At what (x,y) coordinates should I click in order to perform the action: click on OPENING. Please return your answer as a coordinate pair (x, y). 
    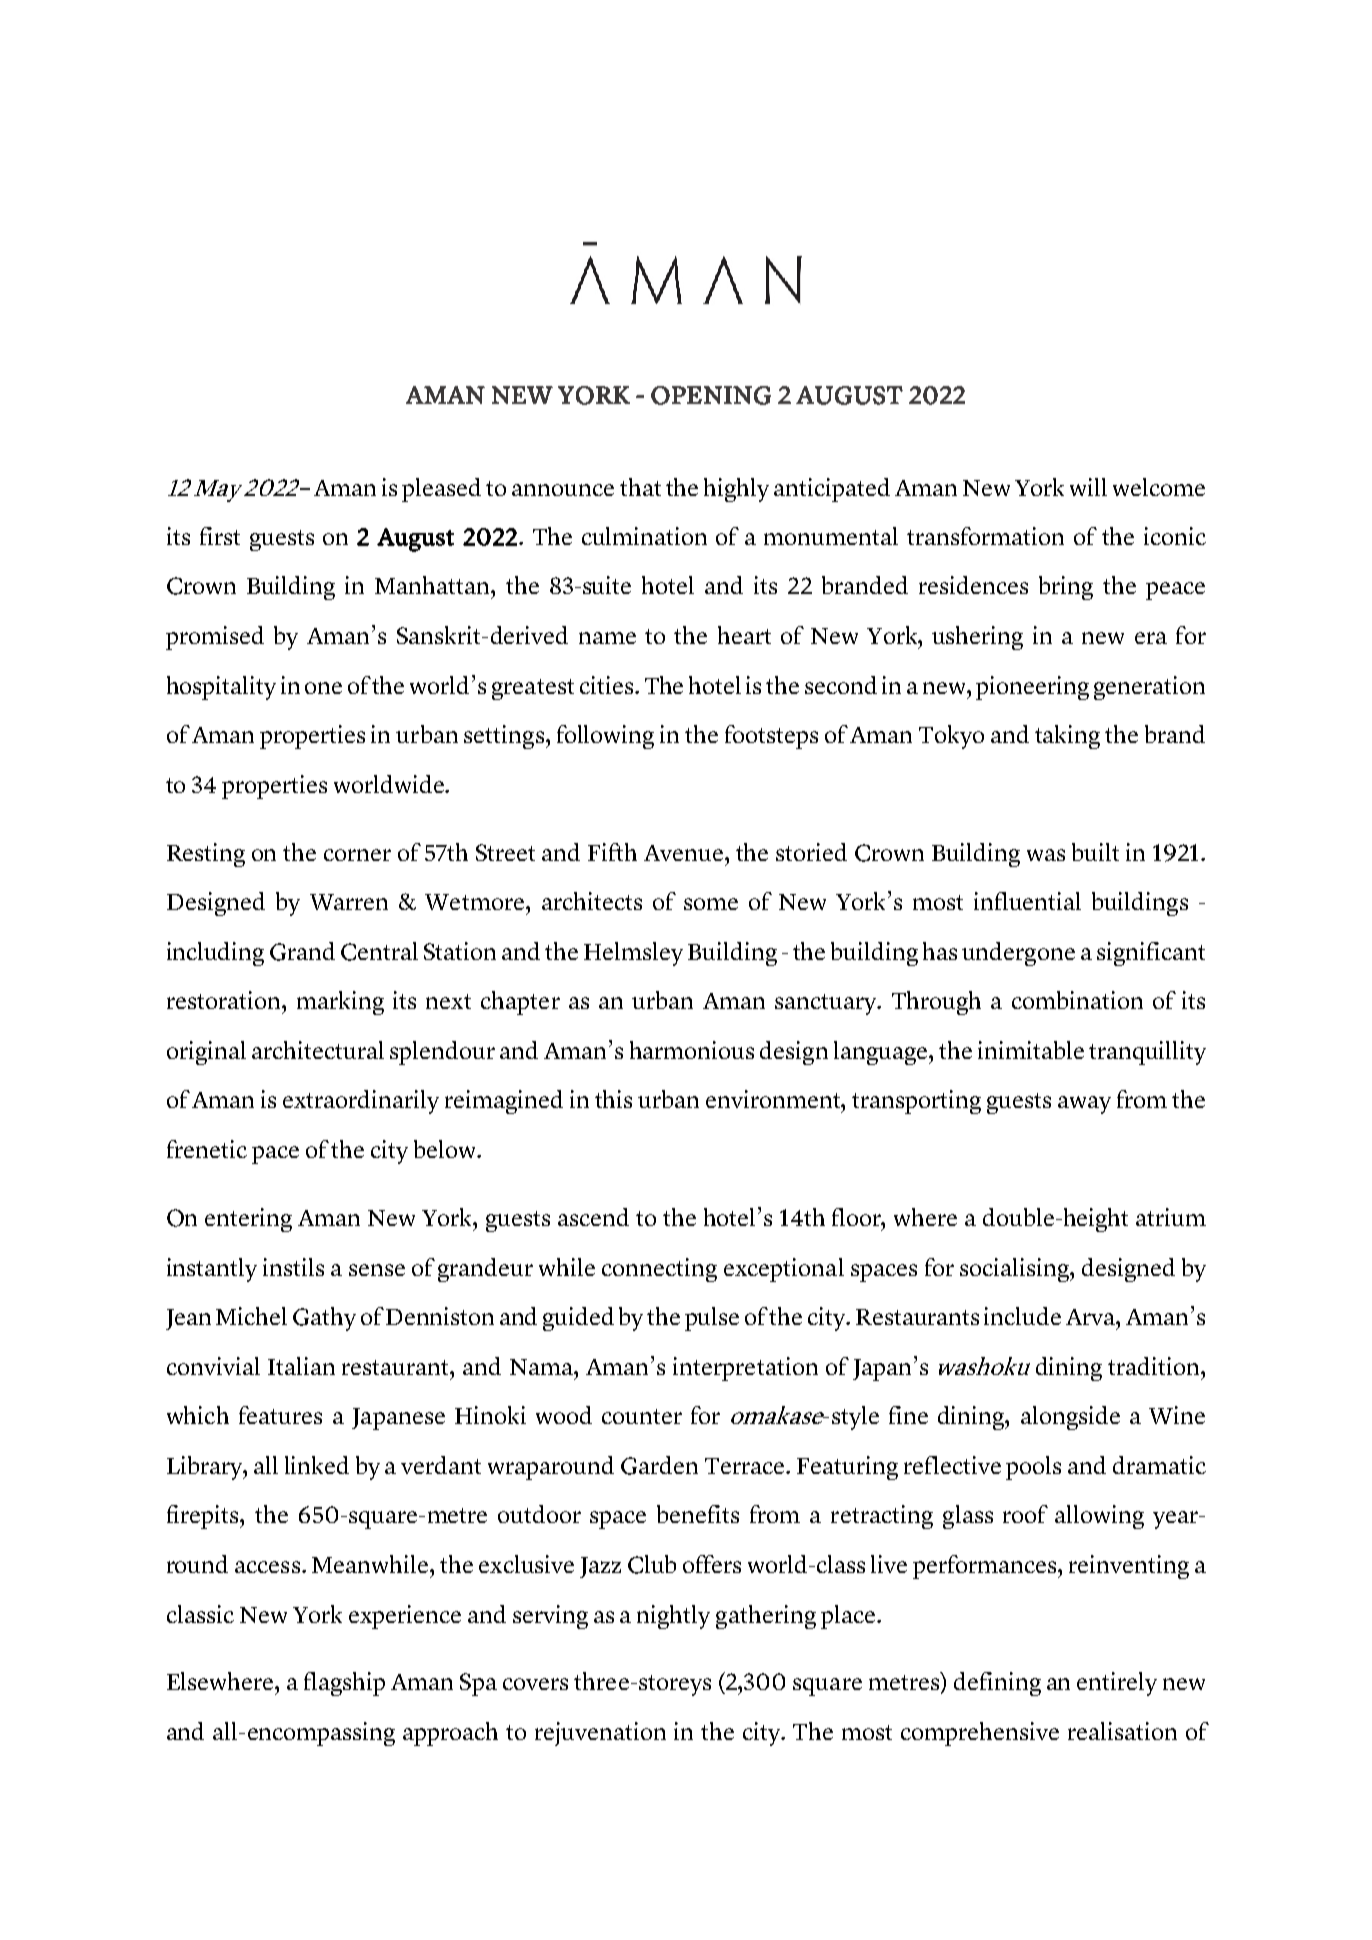
    Looking at the image, I should click on (711, 395).
